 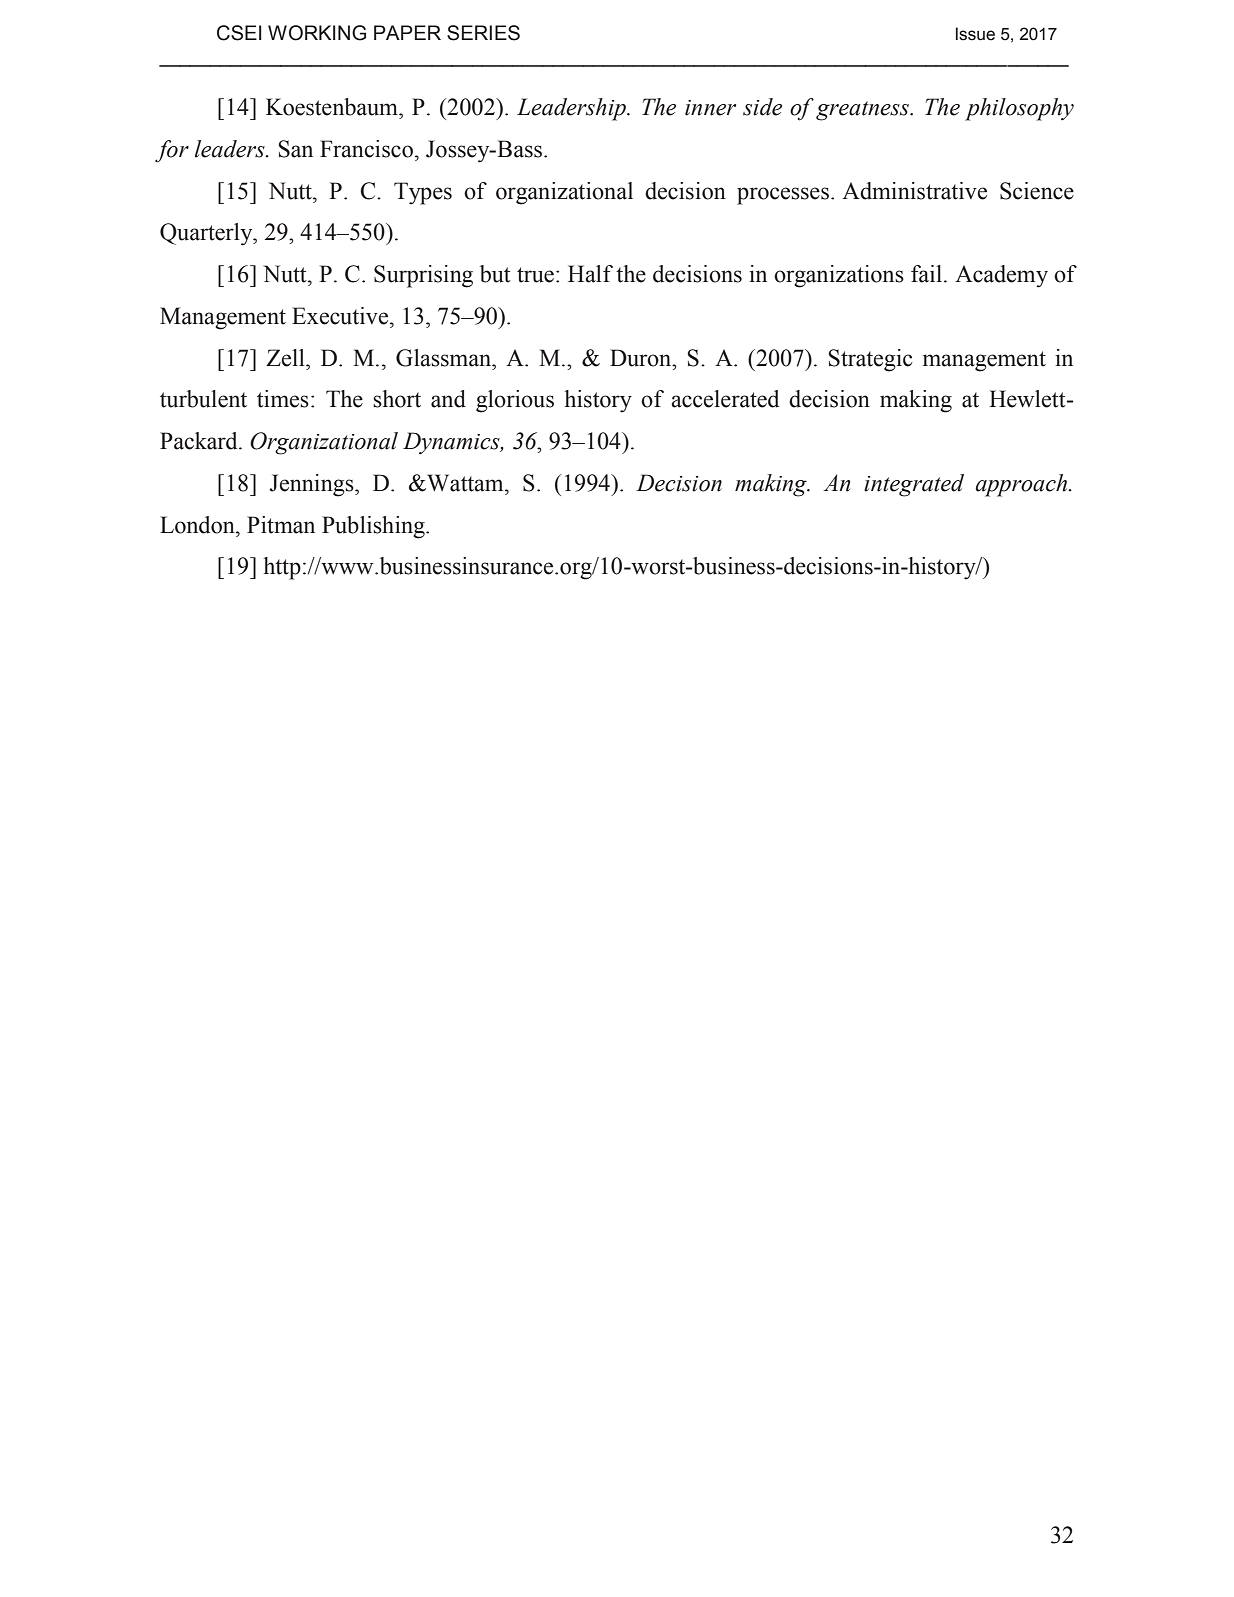 I want to click on SERIES, so click(x=483, y=33).
